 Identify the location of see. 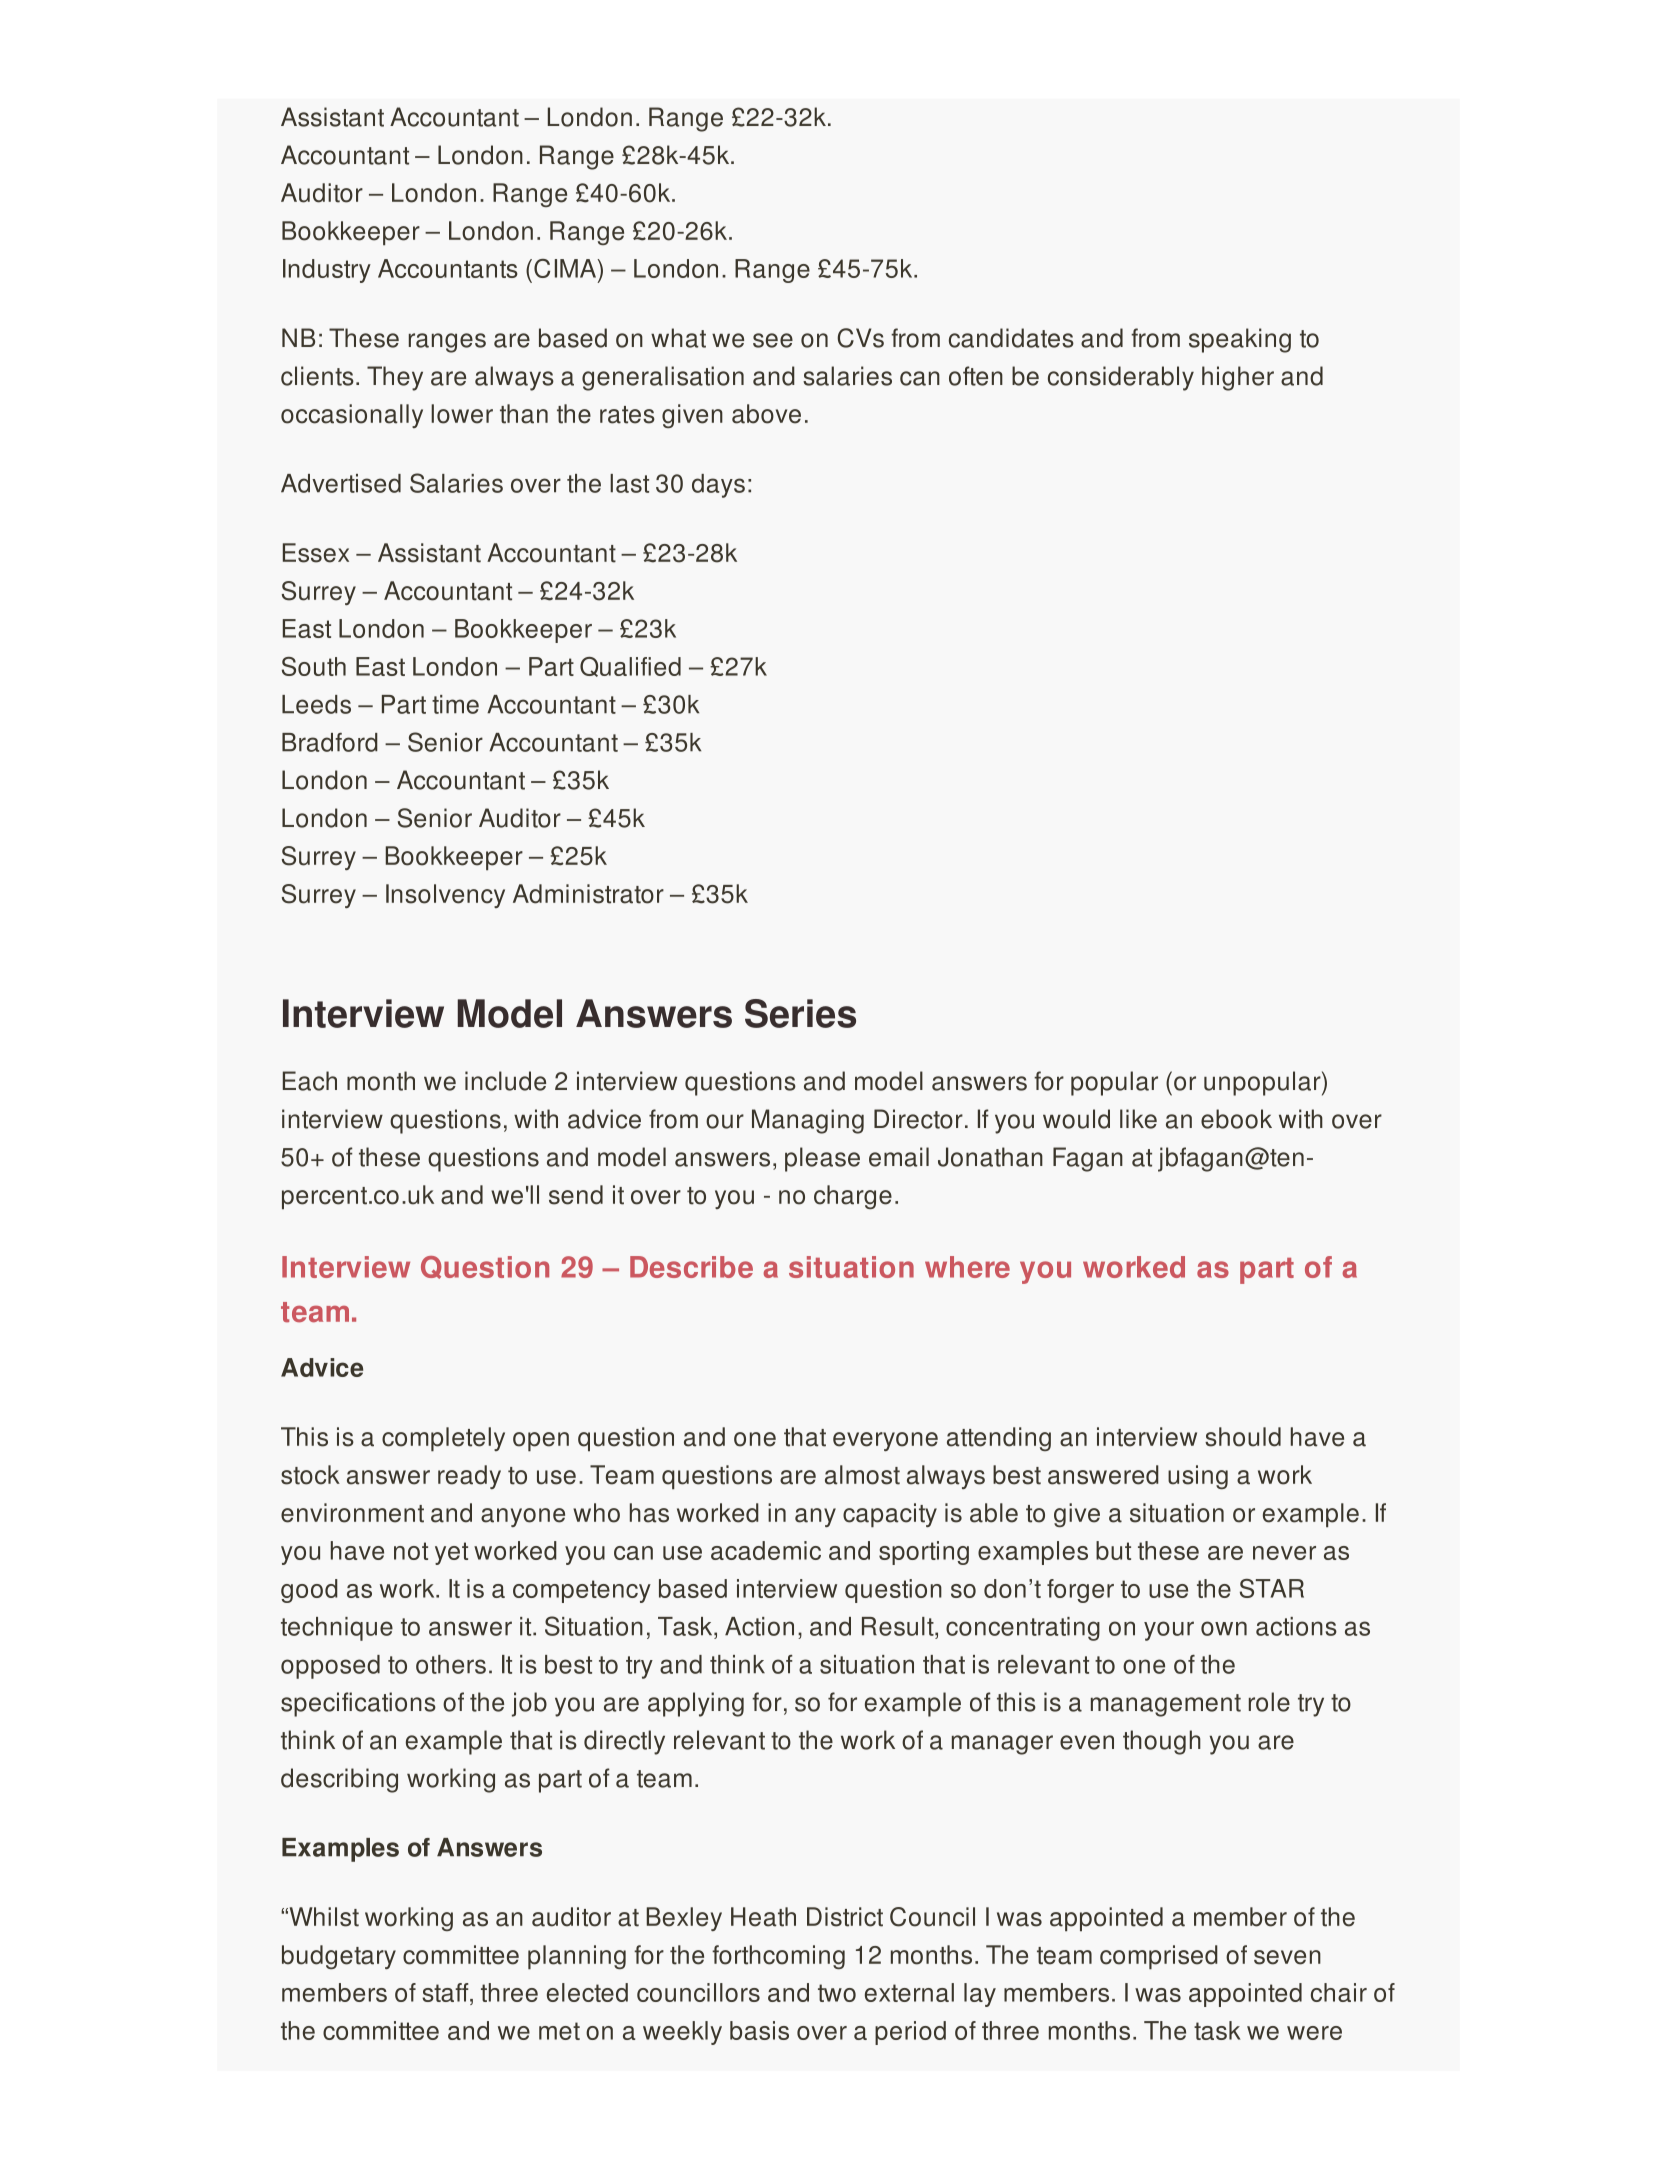
(773, 340).
